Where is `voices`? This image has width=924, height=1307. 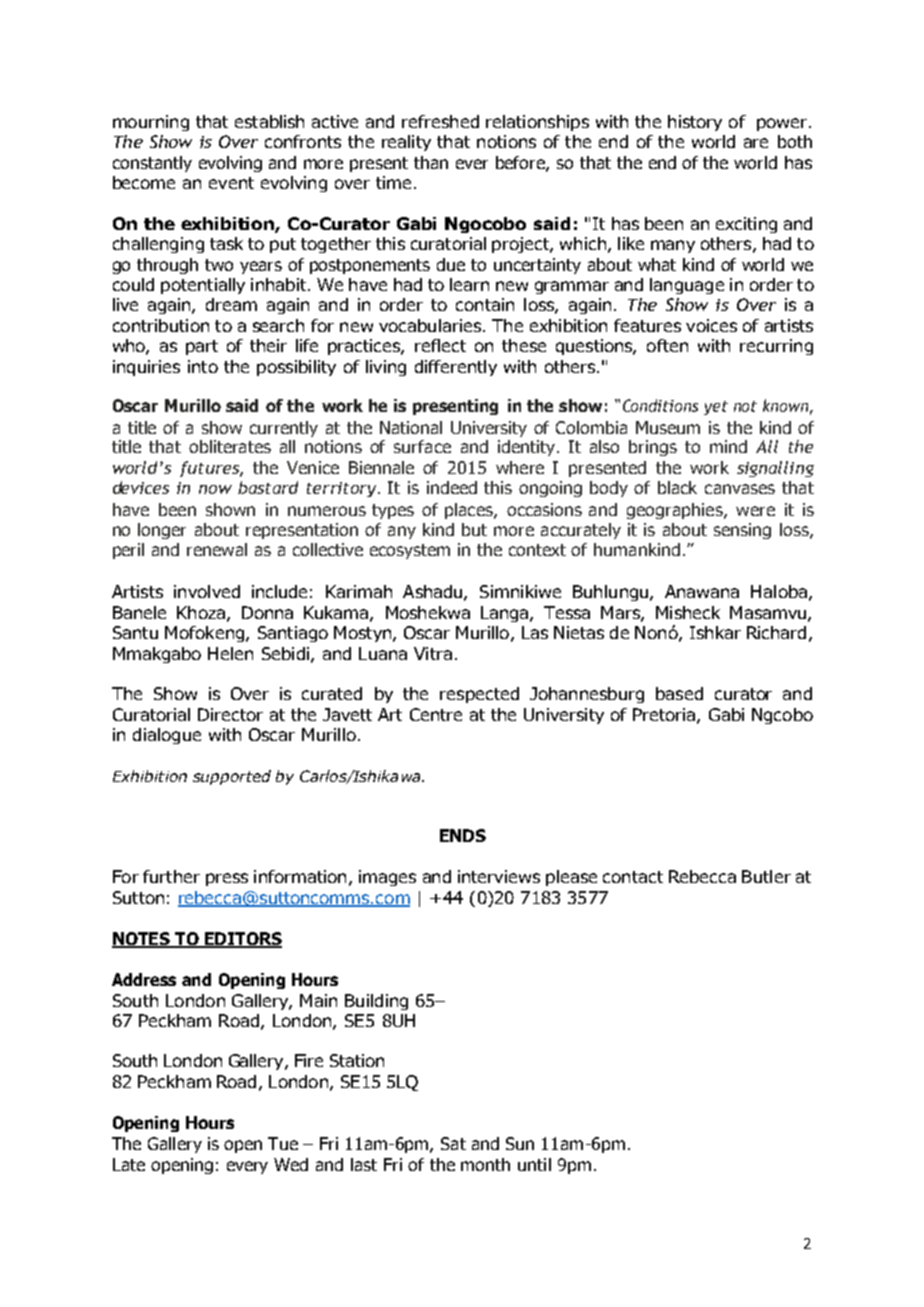 voices is located at coordinates (711, 325).
